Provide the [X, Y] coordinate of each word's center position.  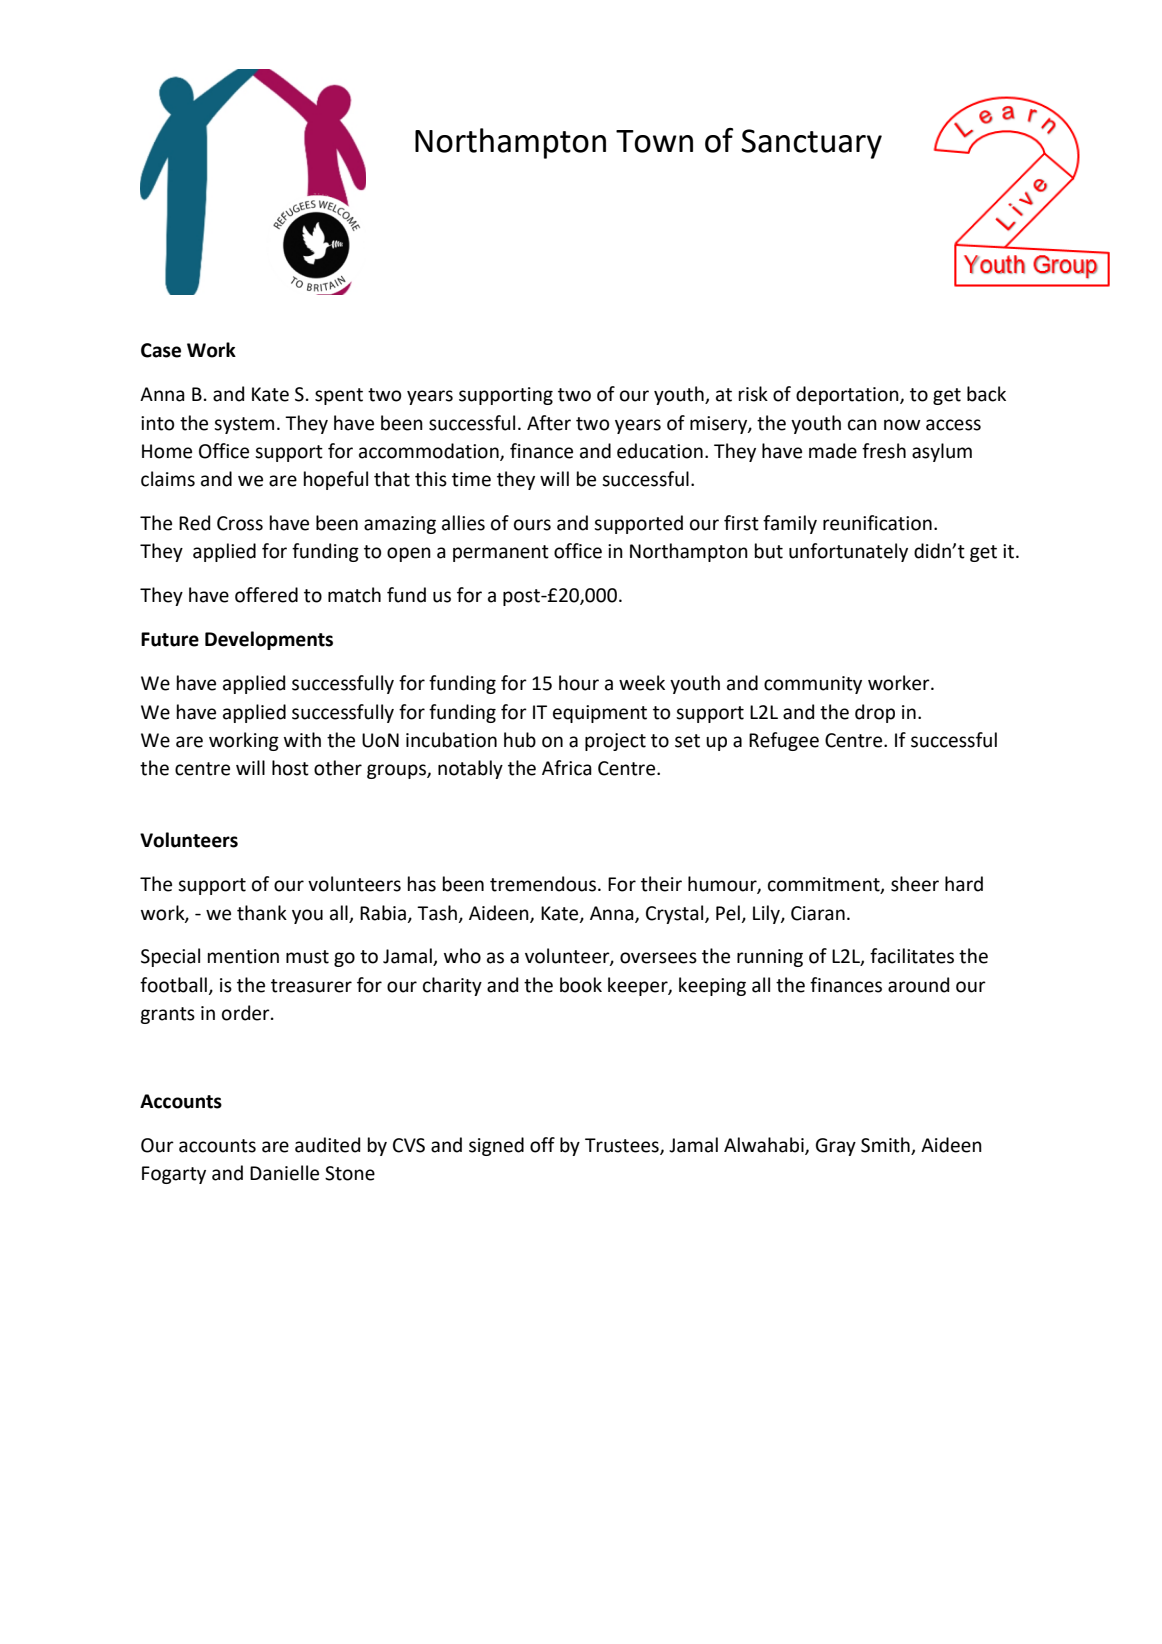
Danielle [284, 1173]
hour [579, 683]
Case [161, 350]
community [813, 685]
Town [654, 141]
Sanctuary [811, 144]
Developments [269, 640]
